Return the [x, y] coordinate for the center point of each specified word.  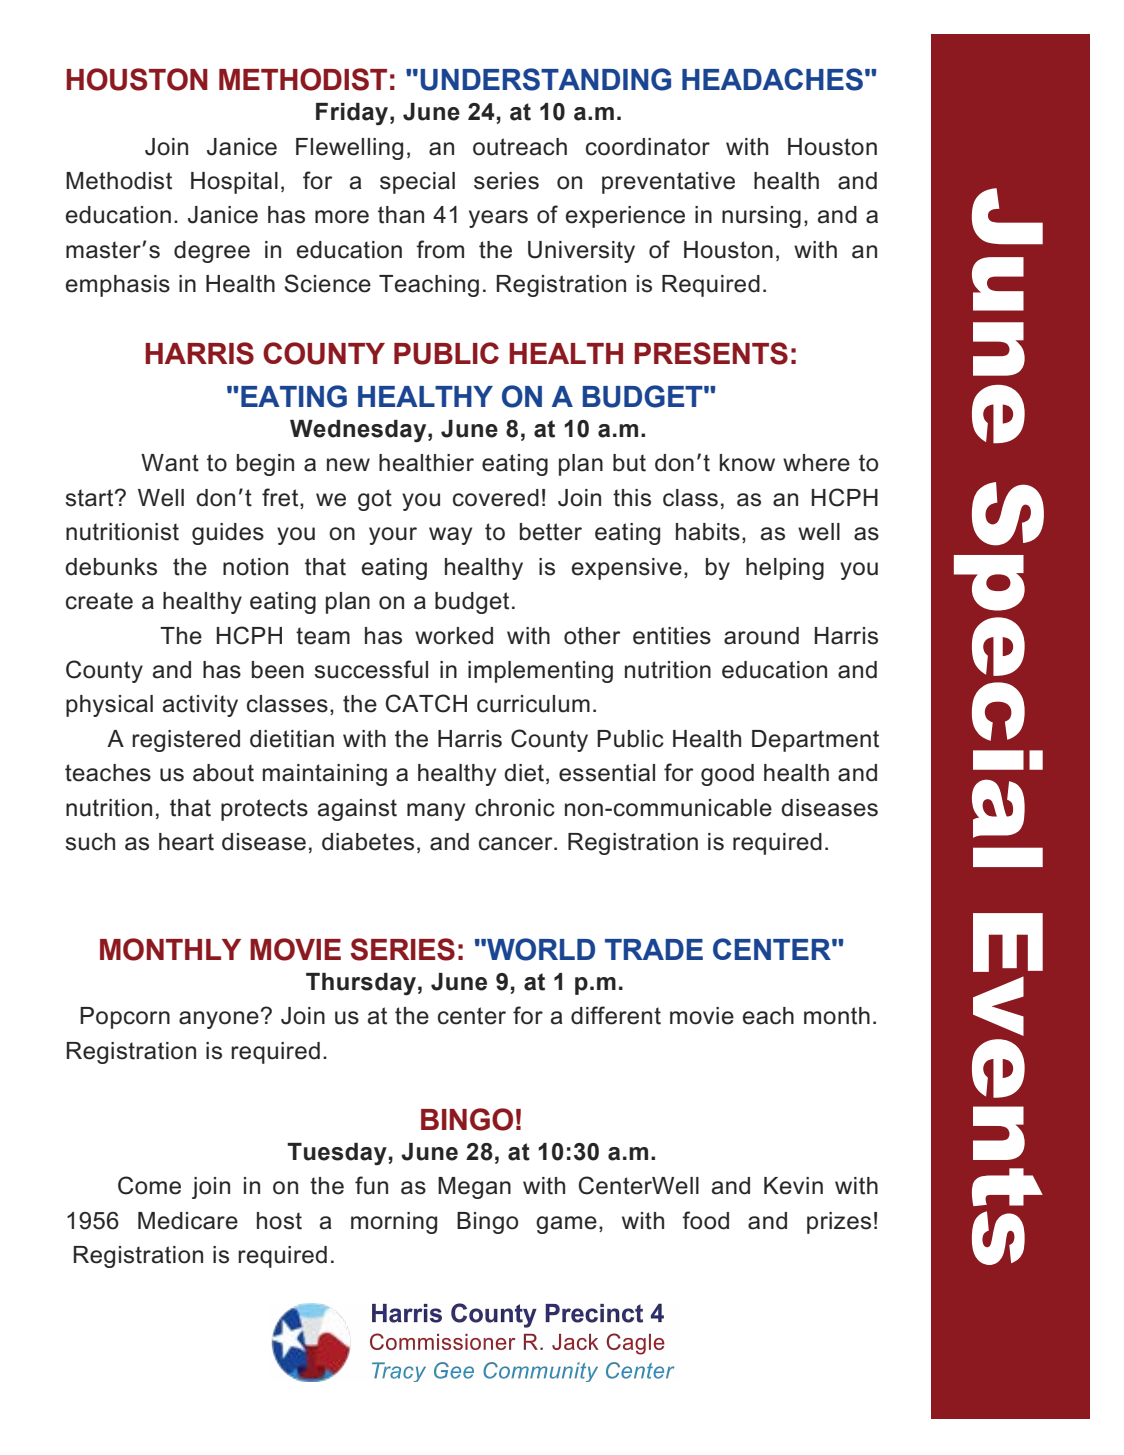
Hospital [234, 183]
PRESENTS [711, 353]
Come [149, 1185]
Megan [474, 1188]
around [761, 636]
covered [496, 498]
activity [200, 706]
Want [170, 463]
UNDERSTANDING [545, 79]
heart [186, 842]
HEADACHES [772, 79]
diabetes [368, 842]
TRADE [654, 949]
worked [454, 636]
